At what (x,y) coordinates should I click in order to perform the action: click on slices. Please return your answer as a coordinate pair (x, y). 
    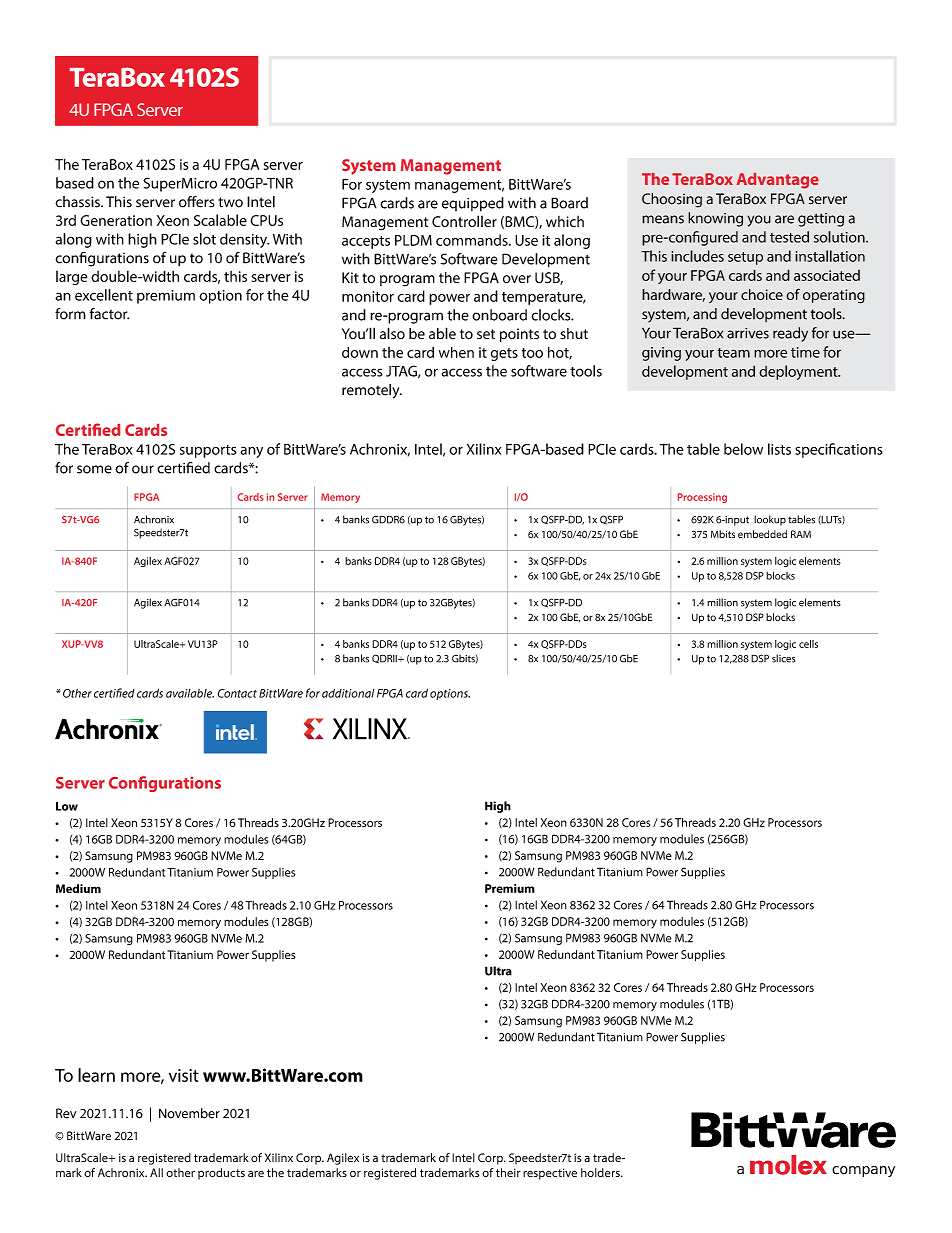
    Looking at the image, I should click on (784, 658).
